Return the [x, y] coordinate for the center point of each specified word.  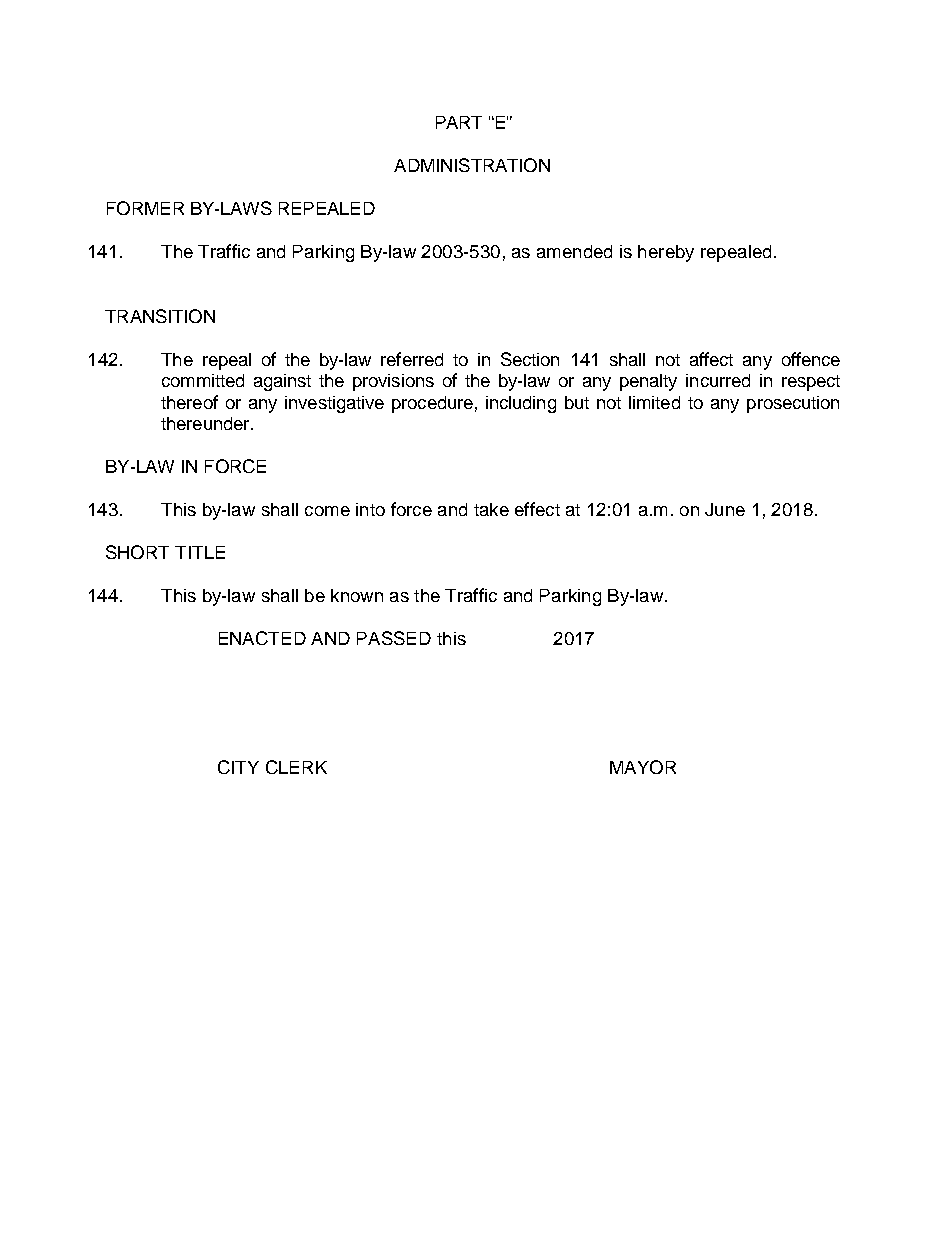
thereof [189, 402]
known [357, 595]
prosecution [793, 404]
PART [459, 122]
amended [574, 251]
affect [711, 359]
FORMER [145, 208]
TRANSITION [160, 316]
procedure [432, 404]
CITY [238, 767]
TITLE [200, 552]
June [725, 509]
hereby [666, 253]
